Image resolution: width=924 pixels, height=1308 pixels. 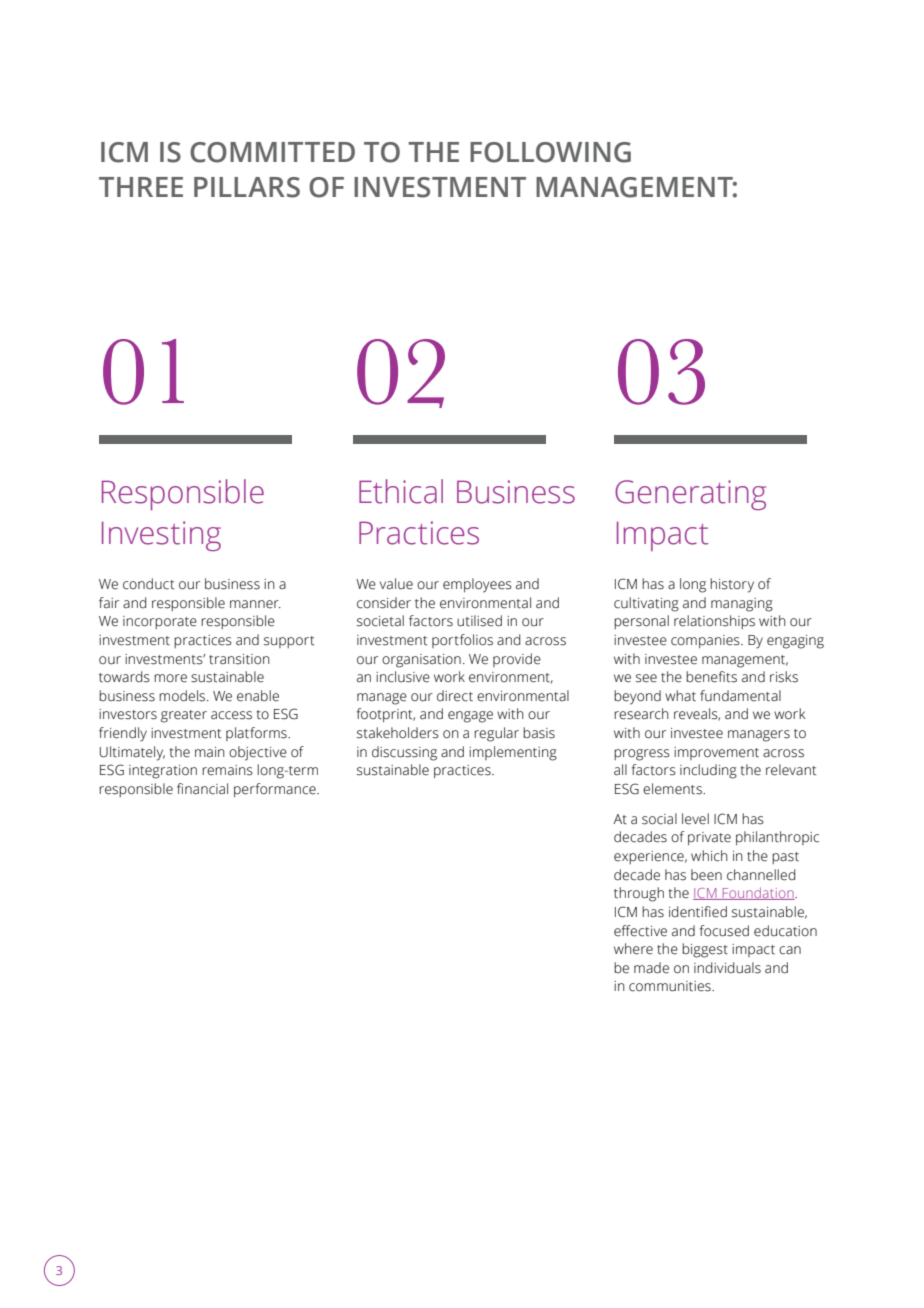 I want to click on financial, so click(x=202, y=789).
